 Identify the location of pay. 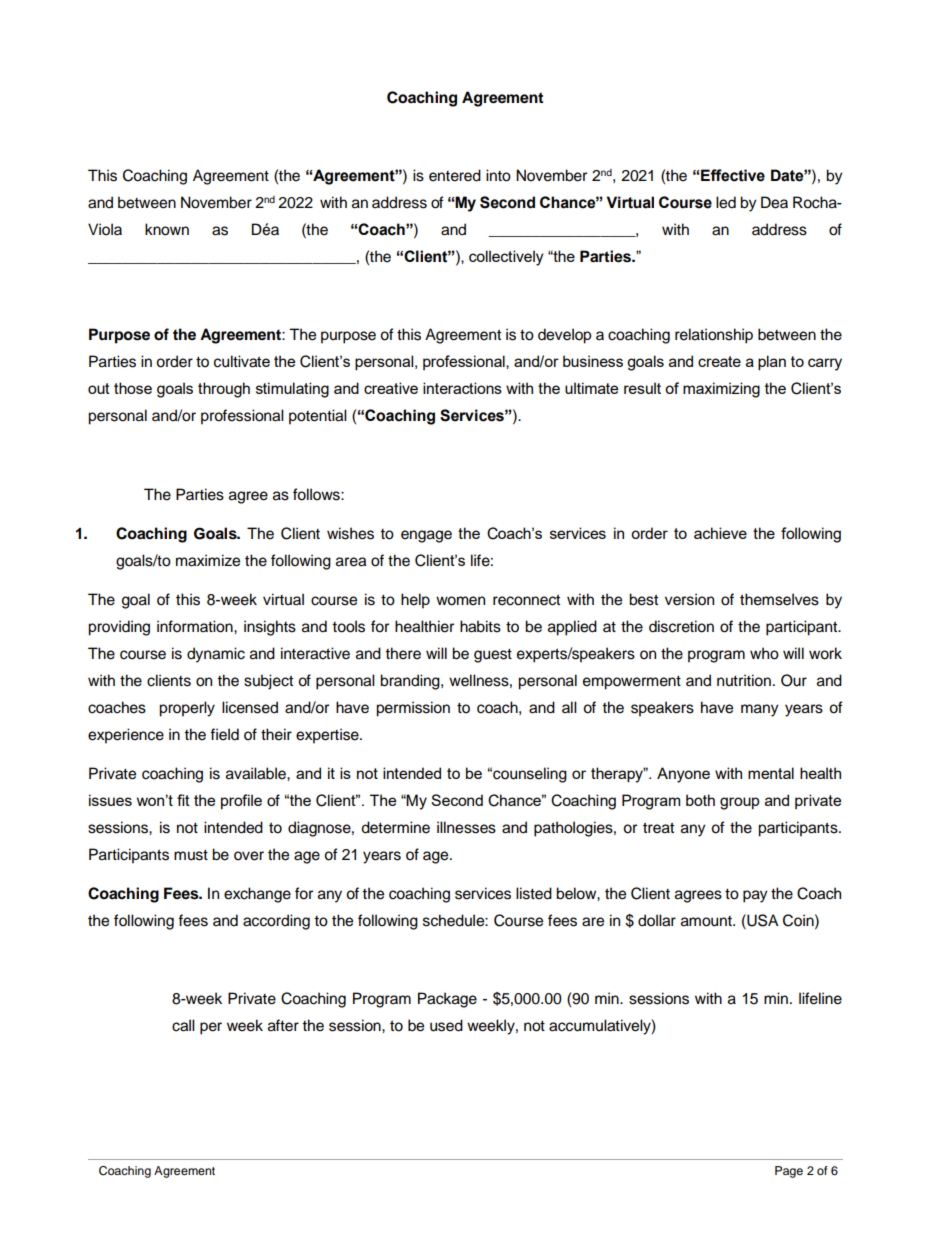
(755, 896).
